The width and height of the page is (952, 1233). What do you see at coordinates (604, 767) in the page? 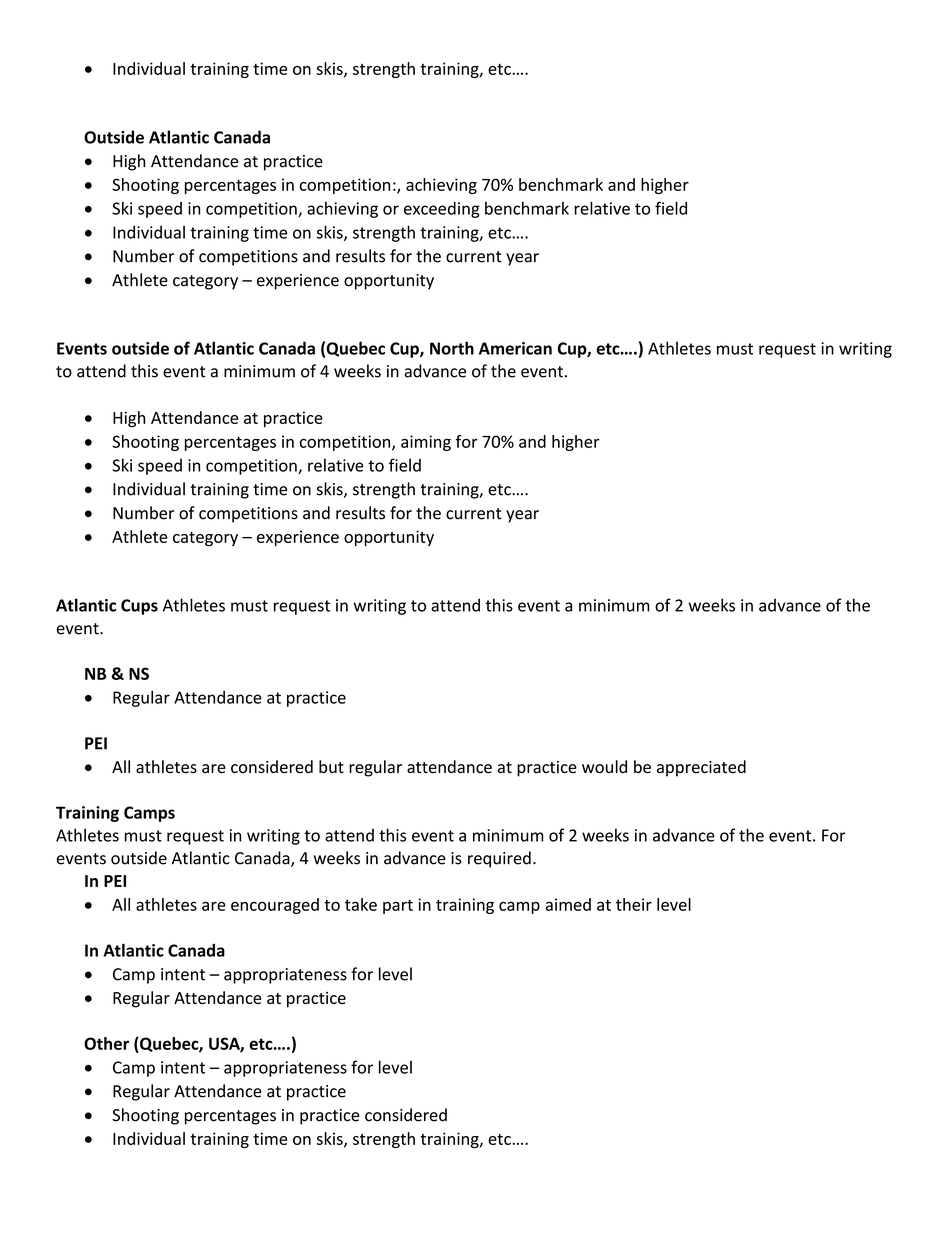
I see `would` at bounding box center [604, 767].
